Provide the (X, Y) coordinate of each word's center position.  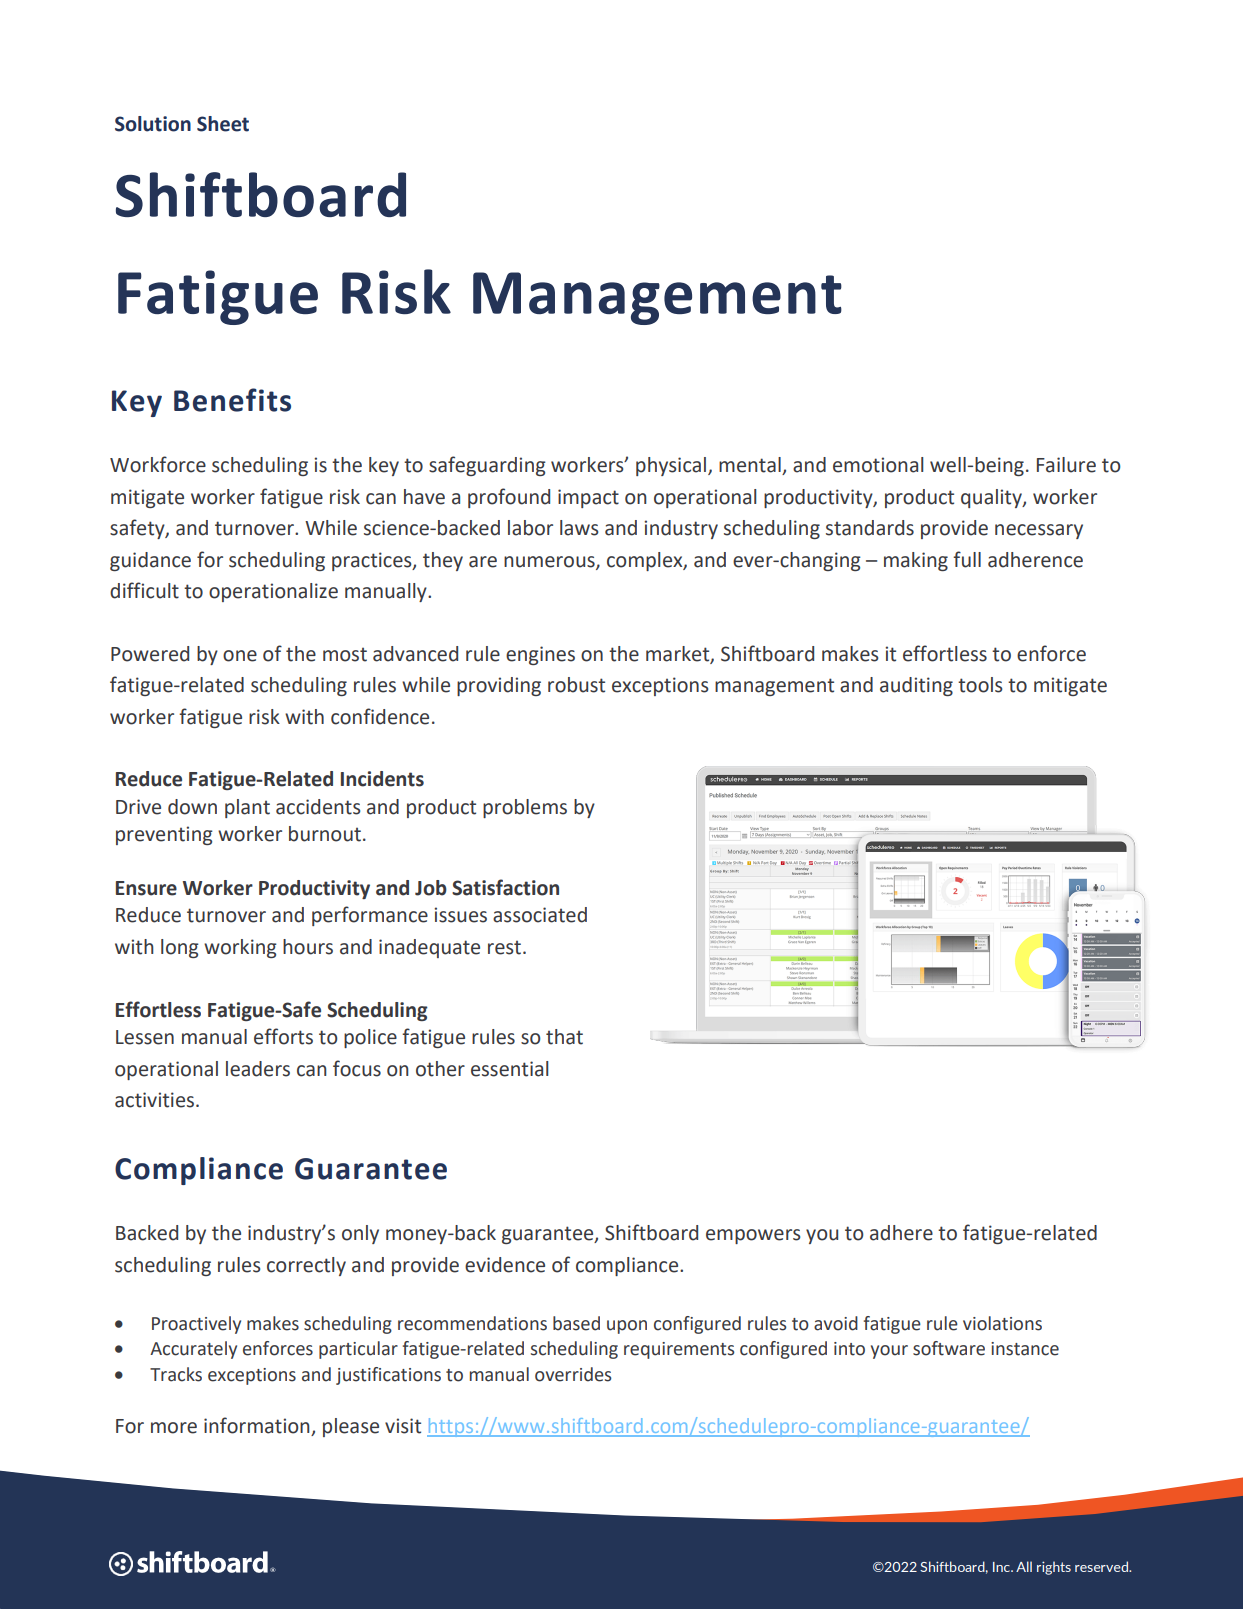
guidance (150, 561)
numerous (550, 562)
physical (671, 466)
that (564, 1037)
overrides (573, 1374)
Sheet (223, 124)
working (240, 948)
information (258, 1426)
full (967, 559)
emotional (878, 465)
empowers (753, 1236)
